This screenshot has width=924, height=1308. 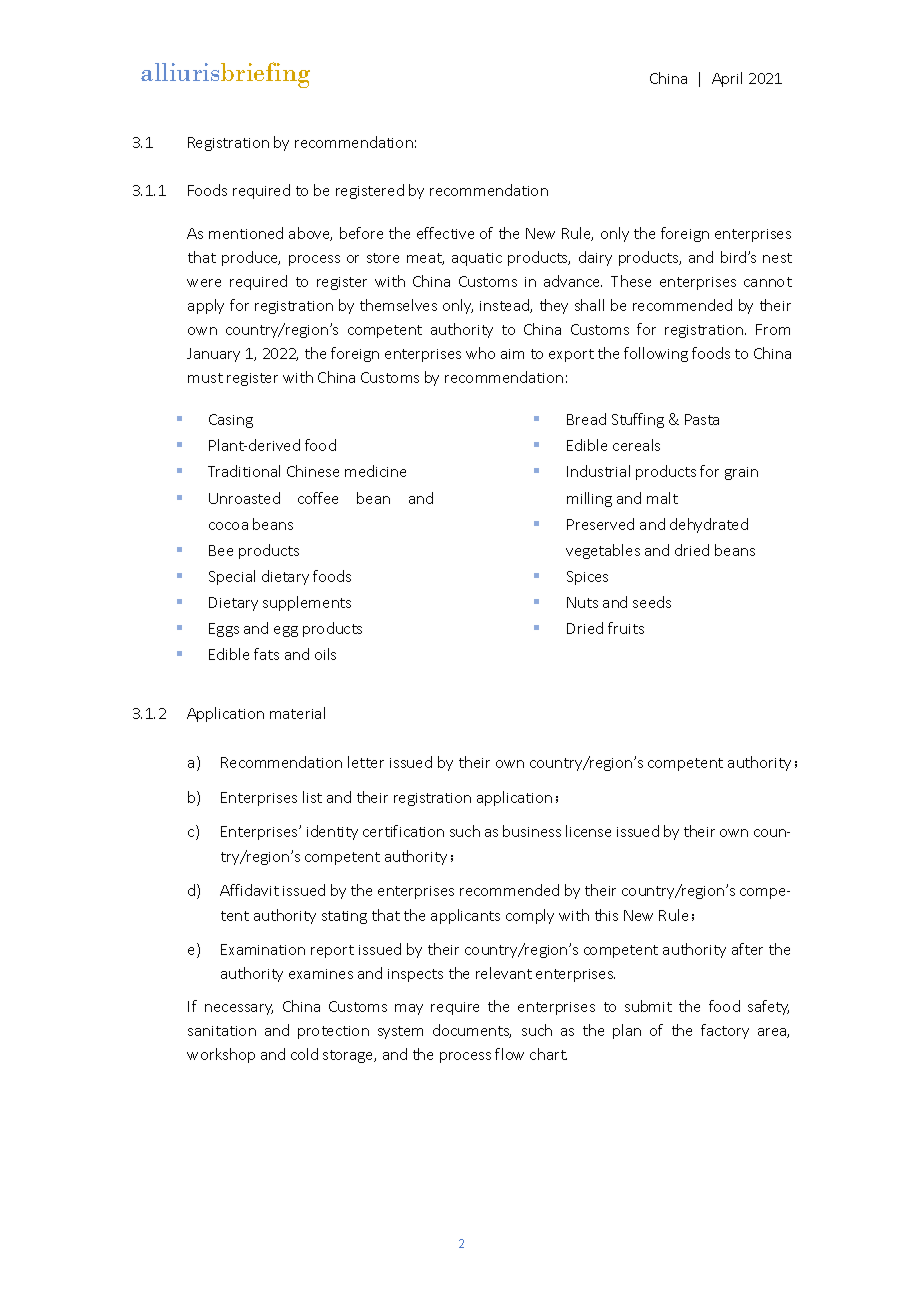 What do you see at coordinates (709, 525) in the screenshot?
I see `dehydrated` at bounding box center [709, 525].
